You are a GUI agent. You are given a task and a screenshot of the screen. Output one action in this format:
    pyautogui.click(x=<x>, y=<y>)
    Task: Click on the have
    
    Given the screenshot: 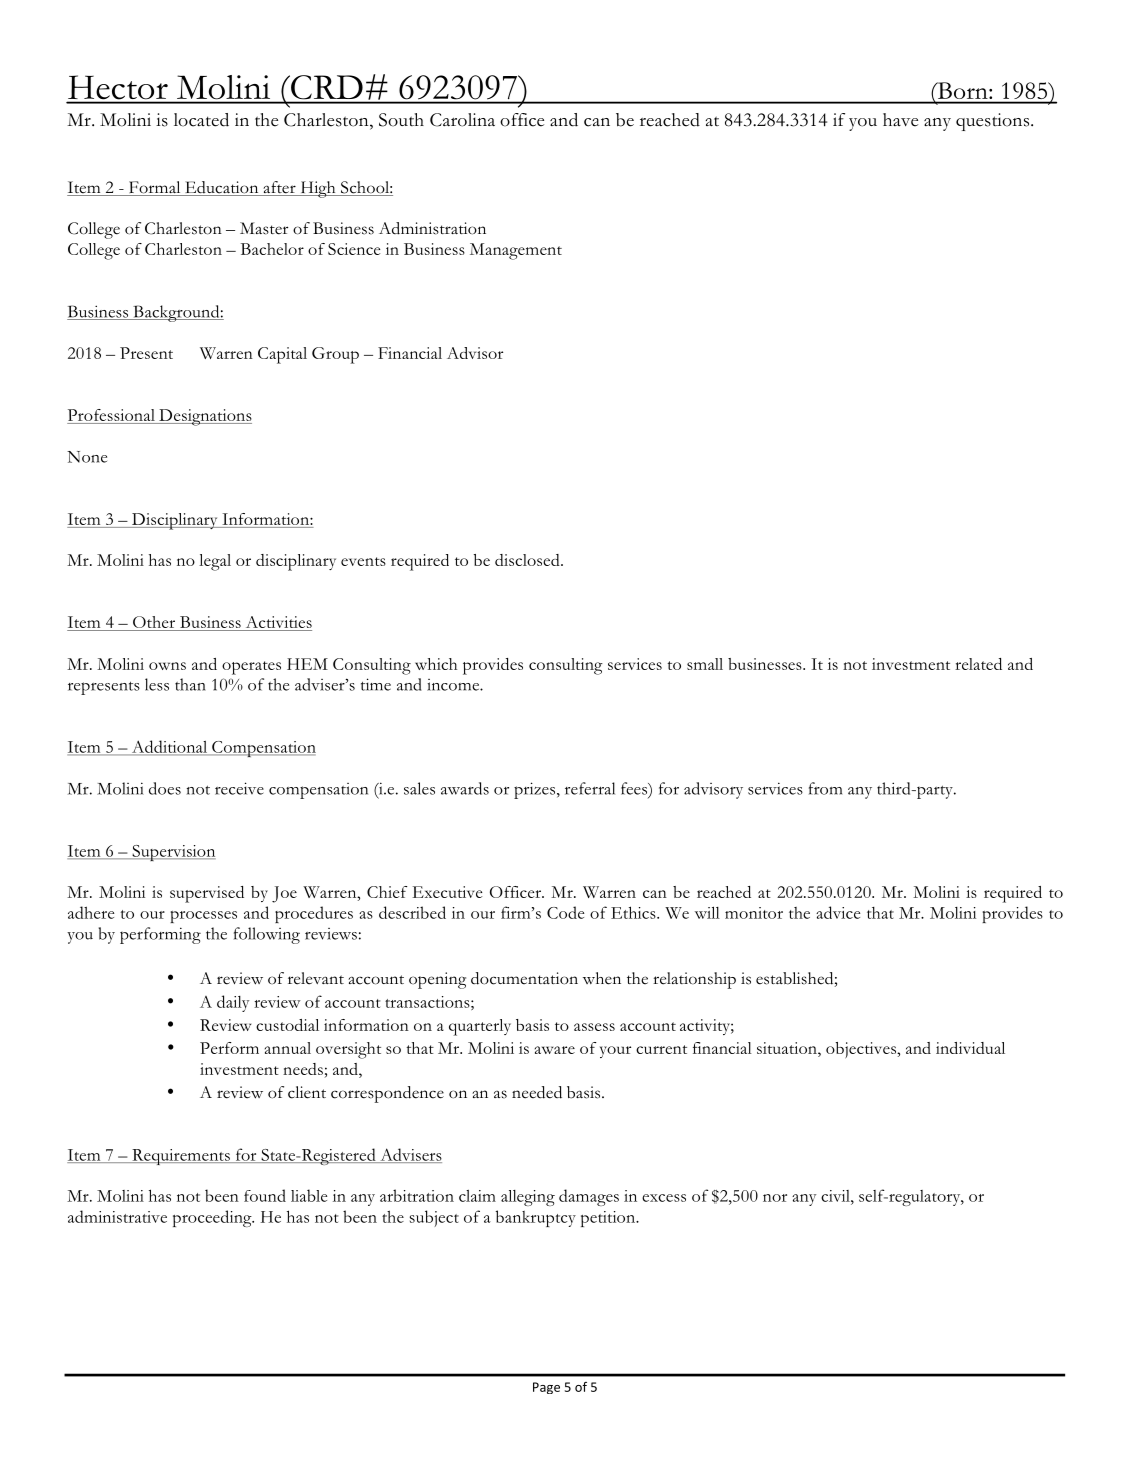 What is the action you would take?
    pyautogui.click(x=900, y=120)
